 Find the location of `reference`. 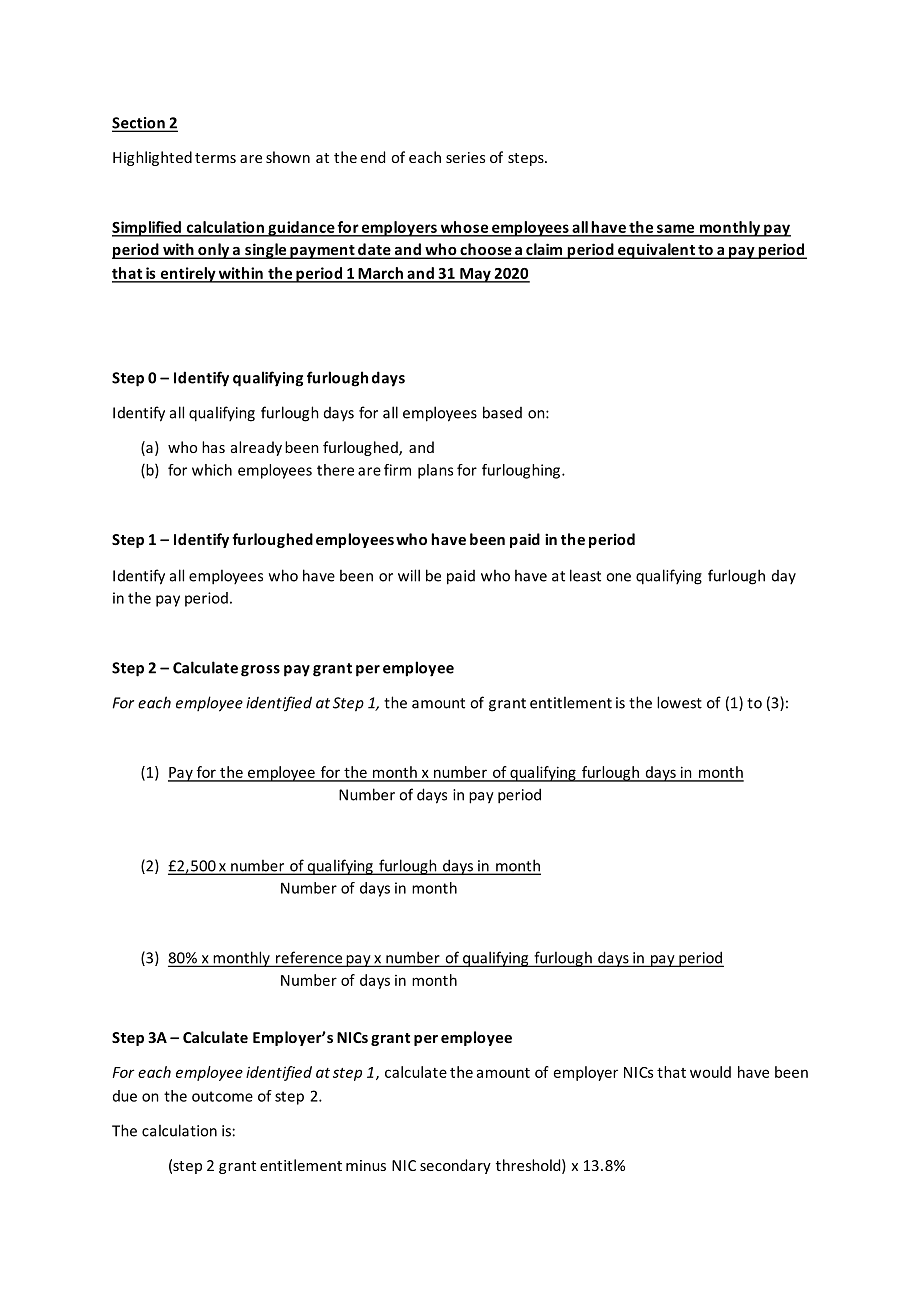

reference is located at coordinates (309, 958).
